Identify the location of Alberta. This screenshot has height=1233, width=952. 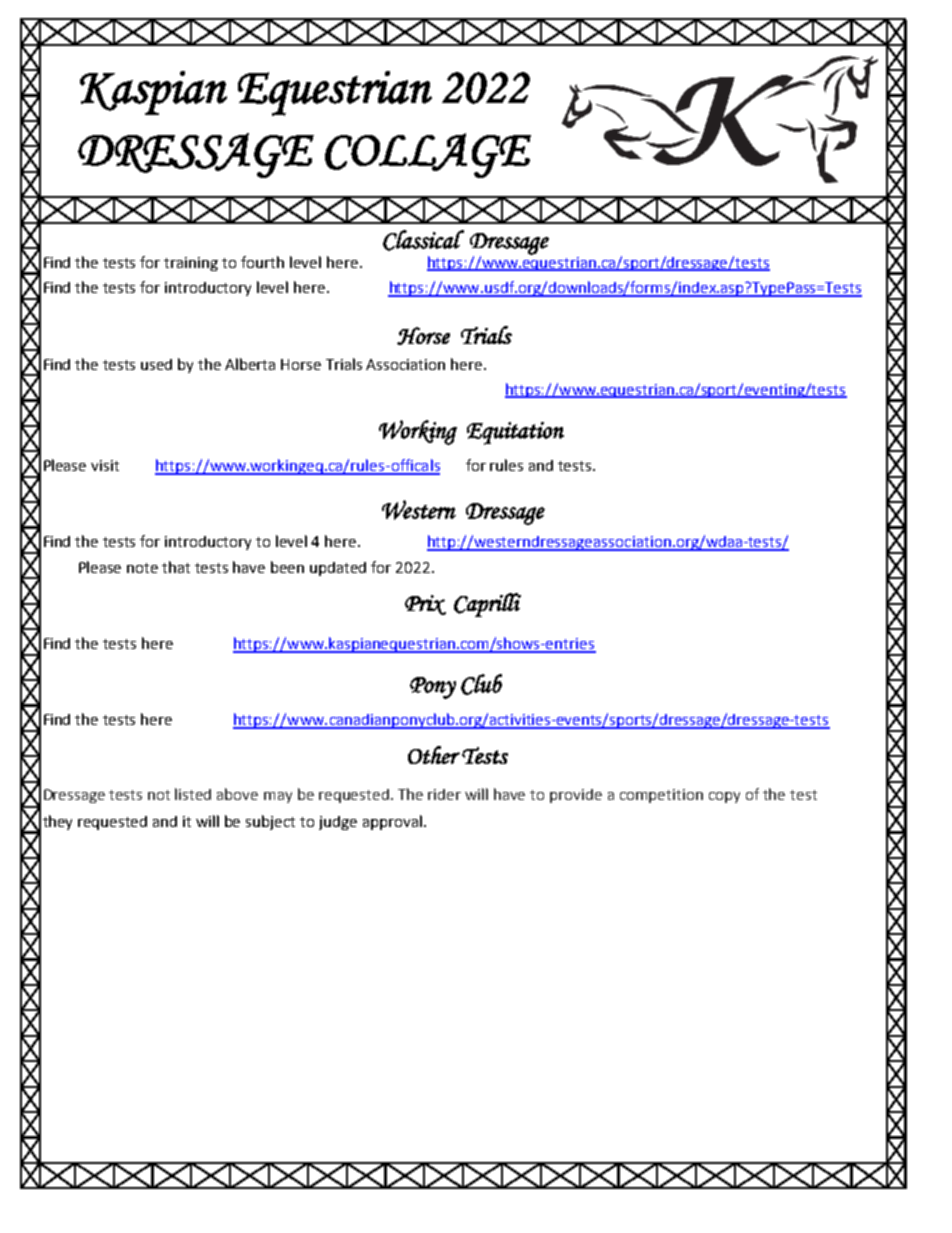
(250, 364).
